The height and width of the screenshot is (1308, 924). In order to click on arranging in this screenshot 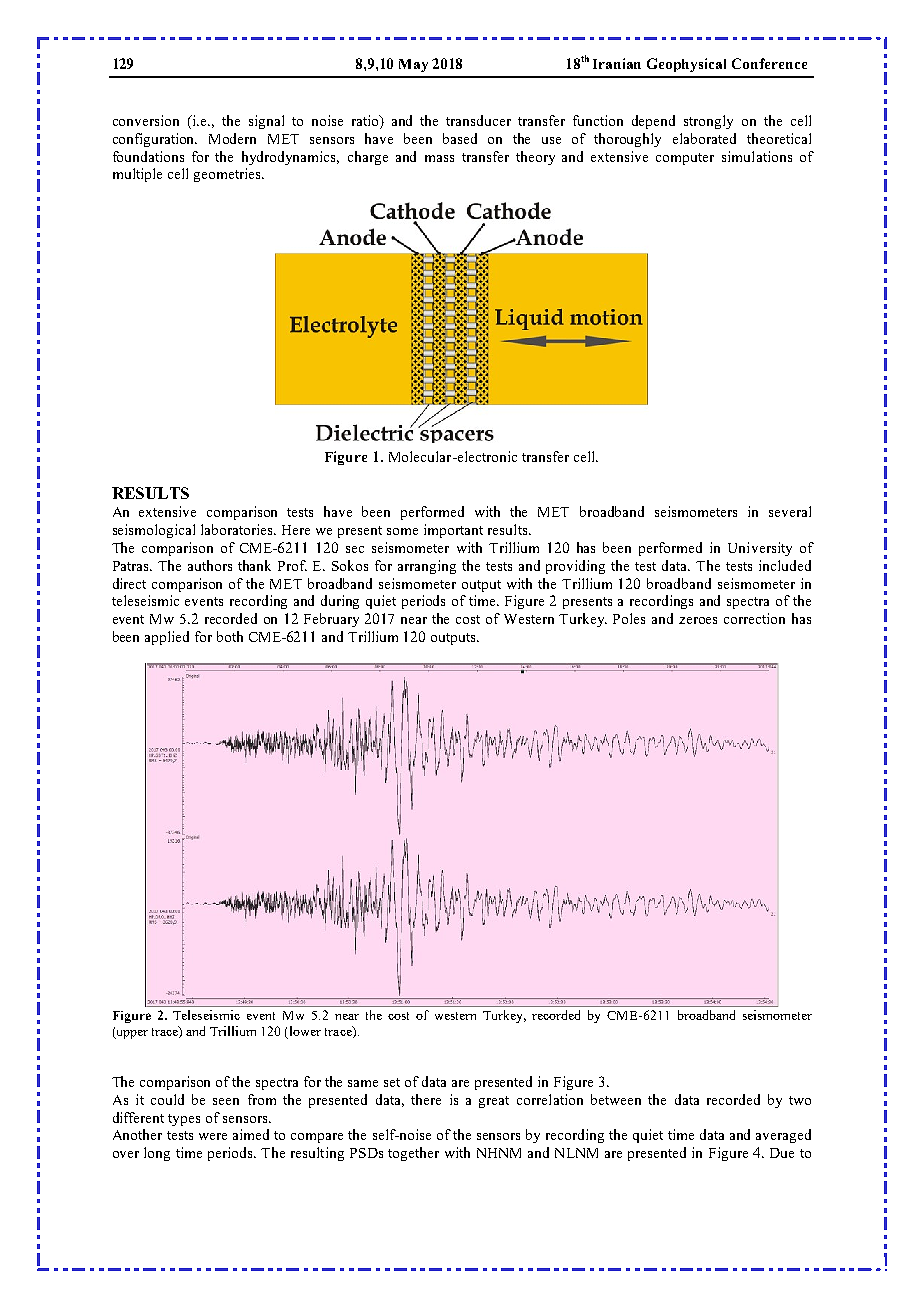, I will do `click(427, 567)`.
